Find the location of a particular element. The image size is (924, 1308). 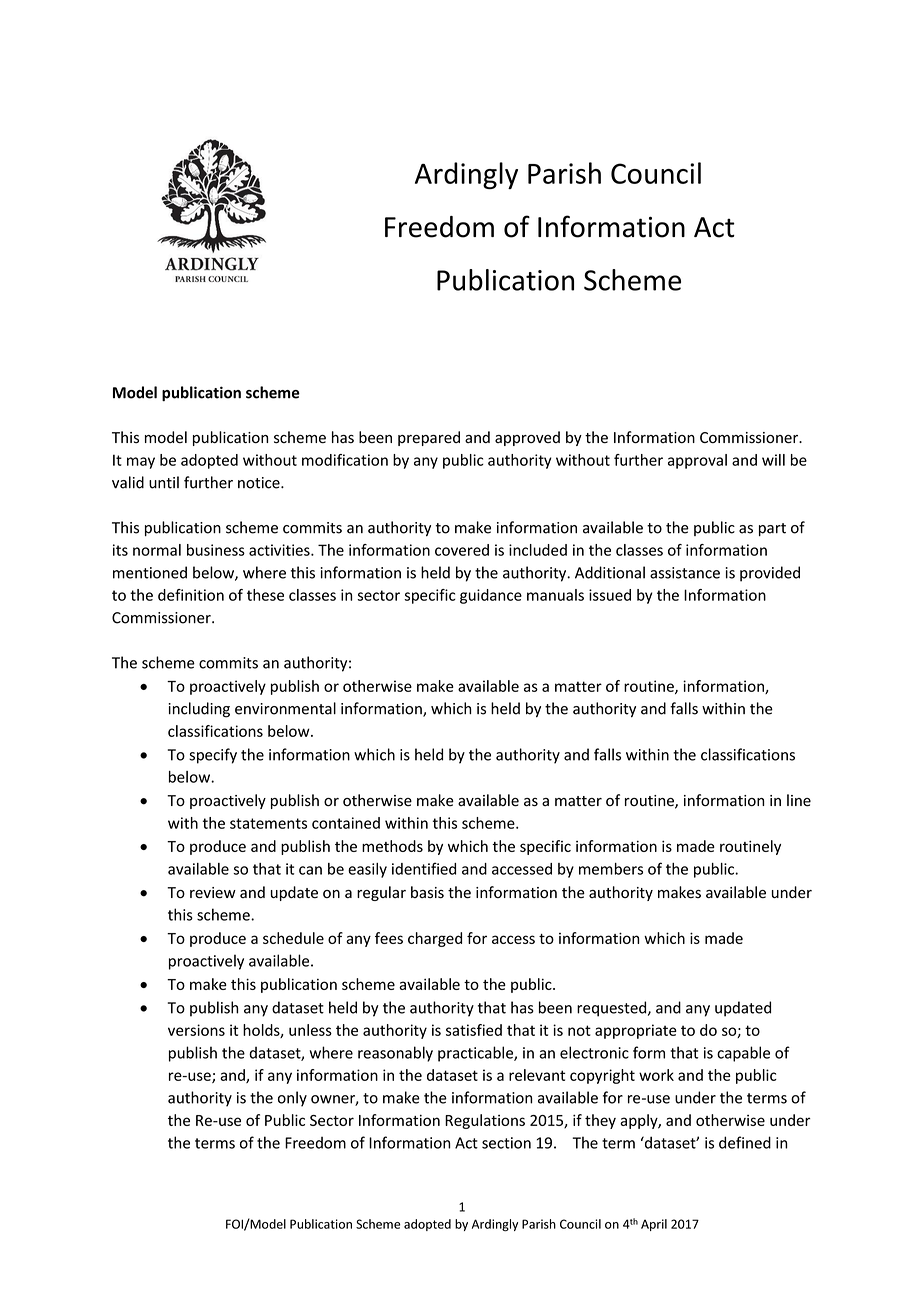

requested is located at coordinates (613, 1009).
